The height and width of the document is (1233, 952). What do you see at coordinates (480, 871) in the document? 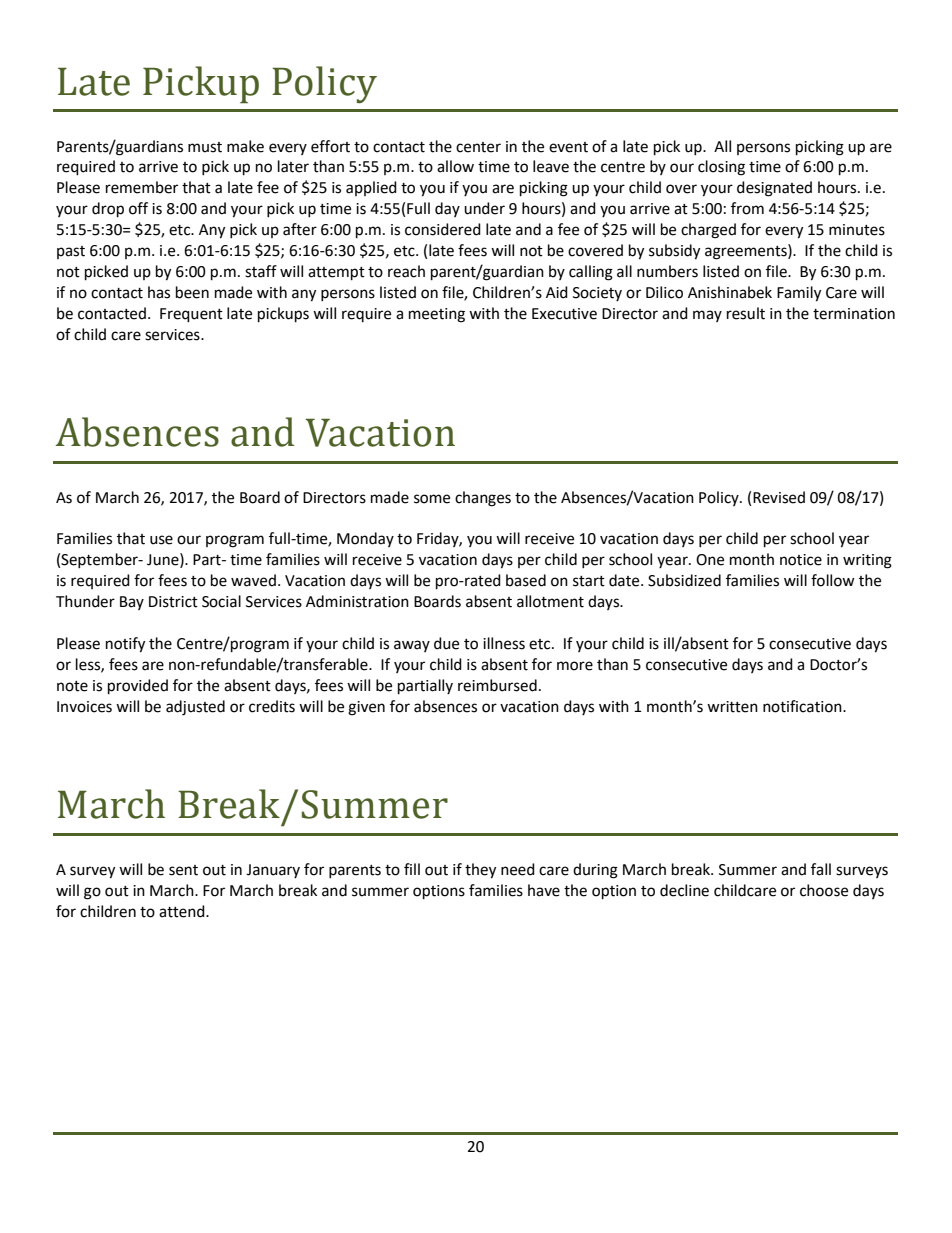
I see `they` at bounding box center [480, 871].
